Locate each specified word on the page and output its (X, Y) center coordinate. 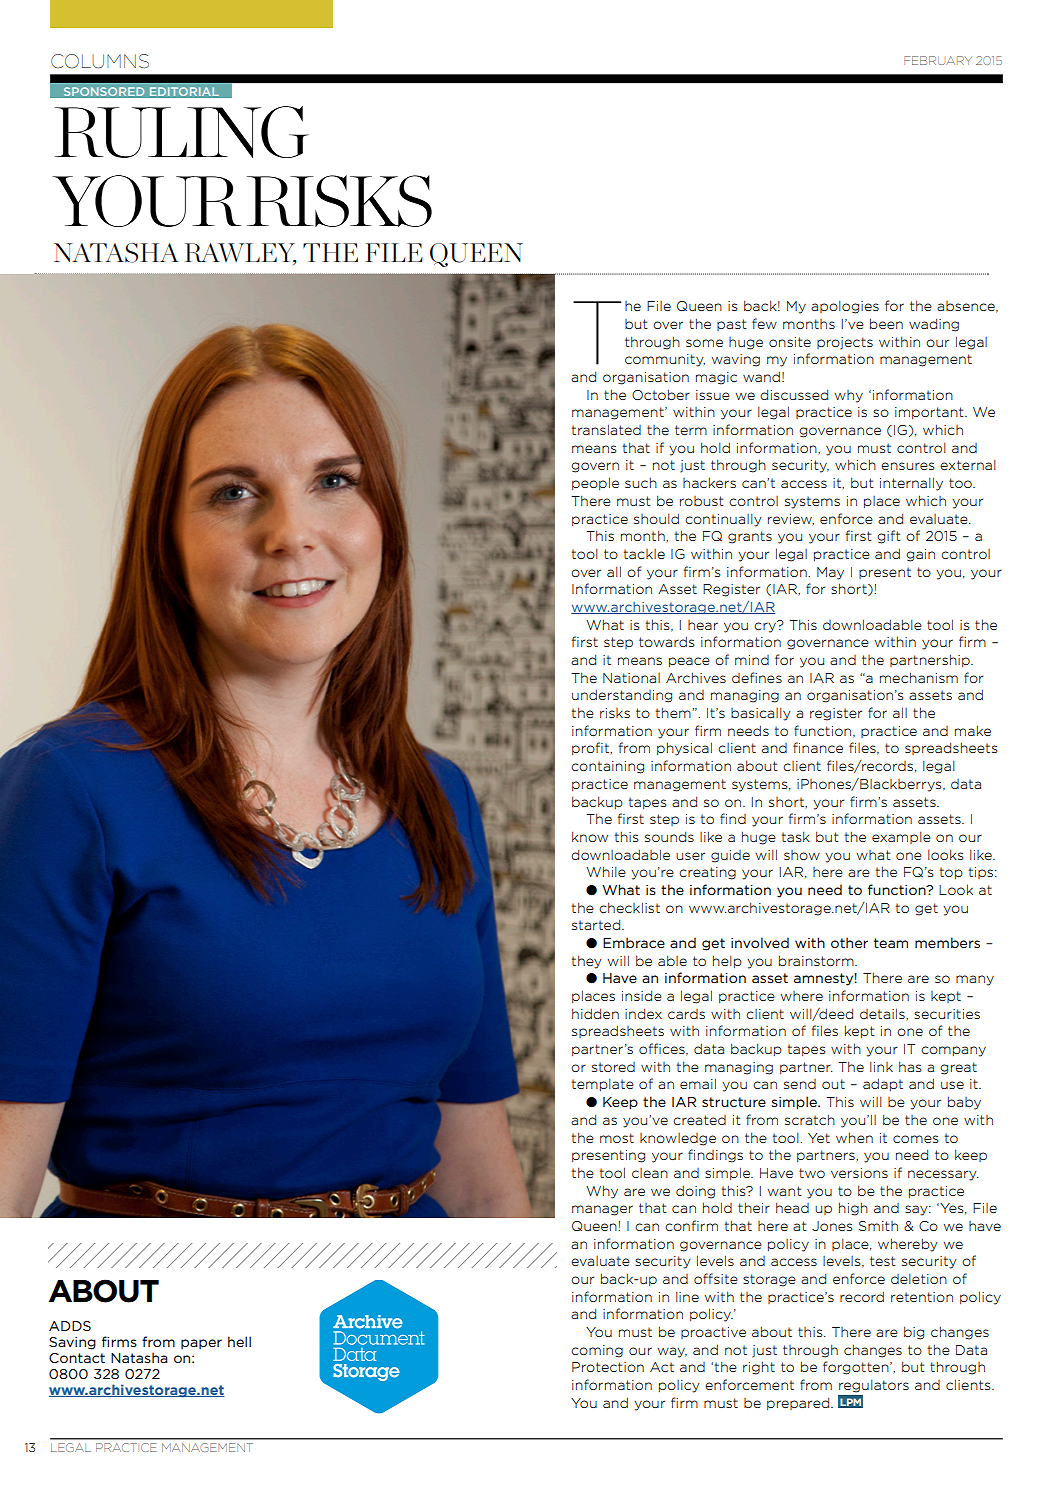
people (595, 483)
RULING (181, 132)
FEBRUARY (938, 60)
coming (597, 1351)
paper (201, 1344)
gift (889, 537)
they (587, 962)
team (891, 943)
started (597, 924)
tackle (644, 554)
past (732, 325)
